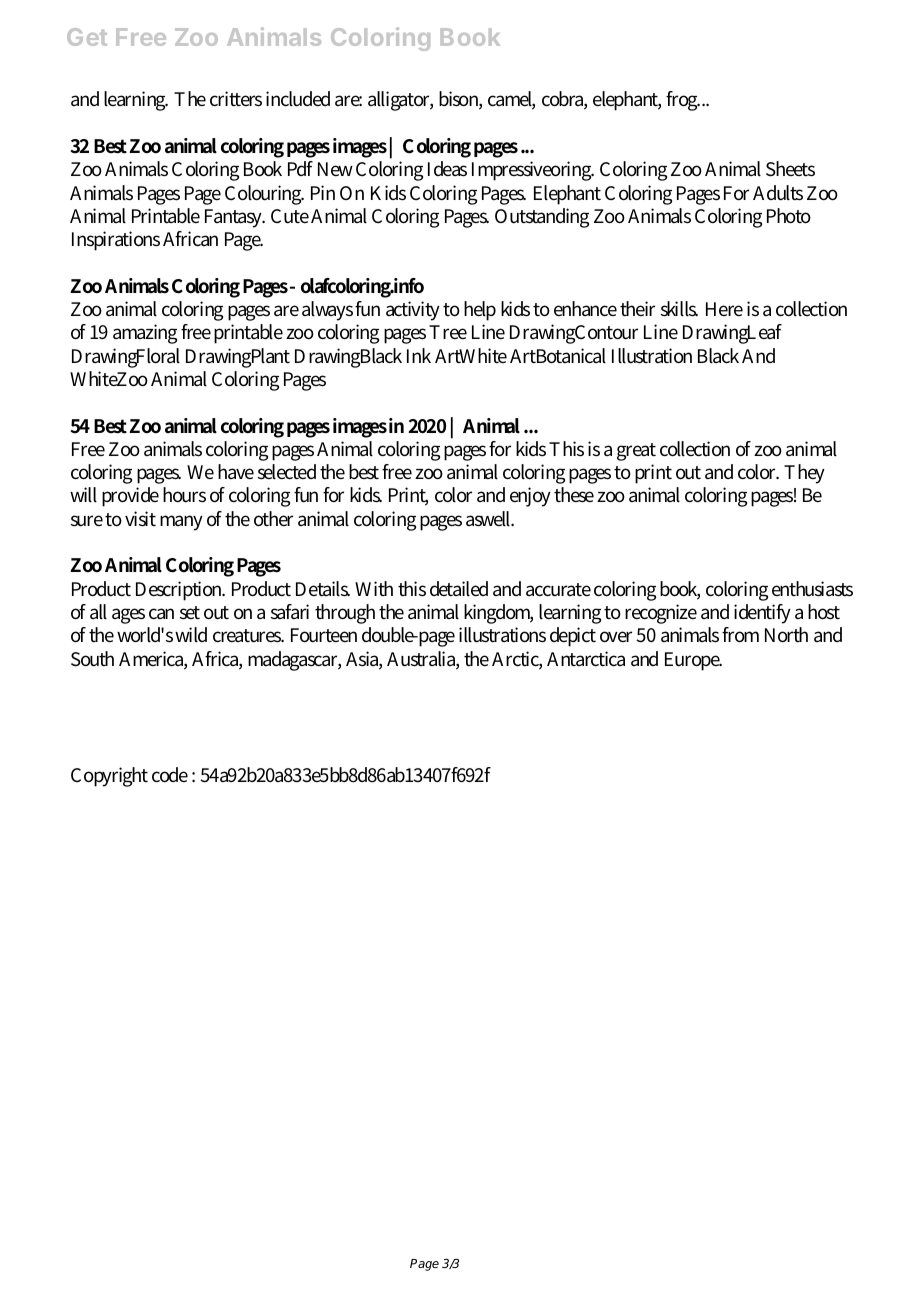 The height and width of the screenshot is (1308, 924). Describe the element at coordinates (170, 775) in the screenshot. I see `code` at that location.
